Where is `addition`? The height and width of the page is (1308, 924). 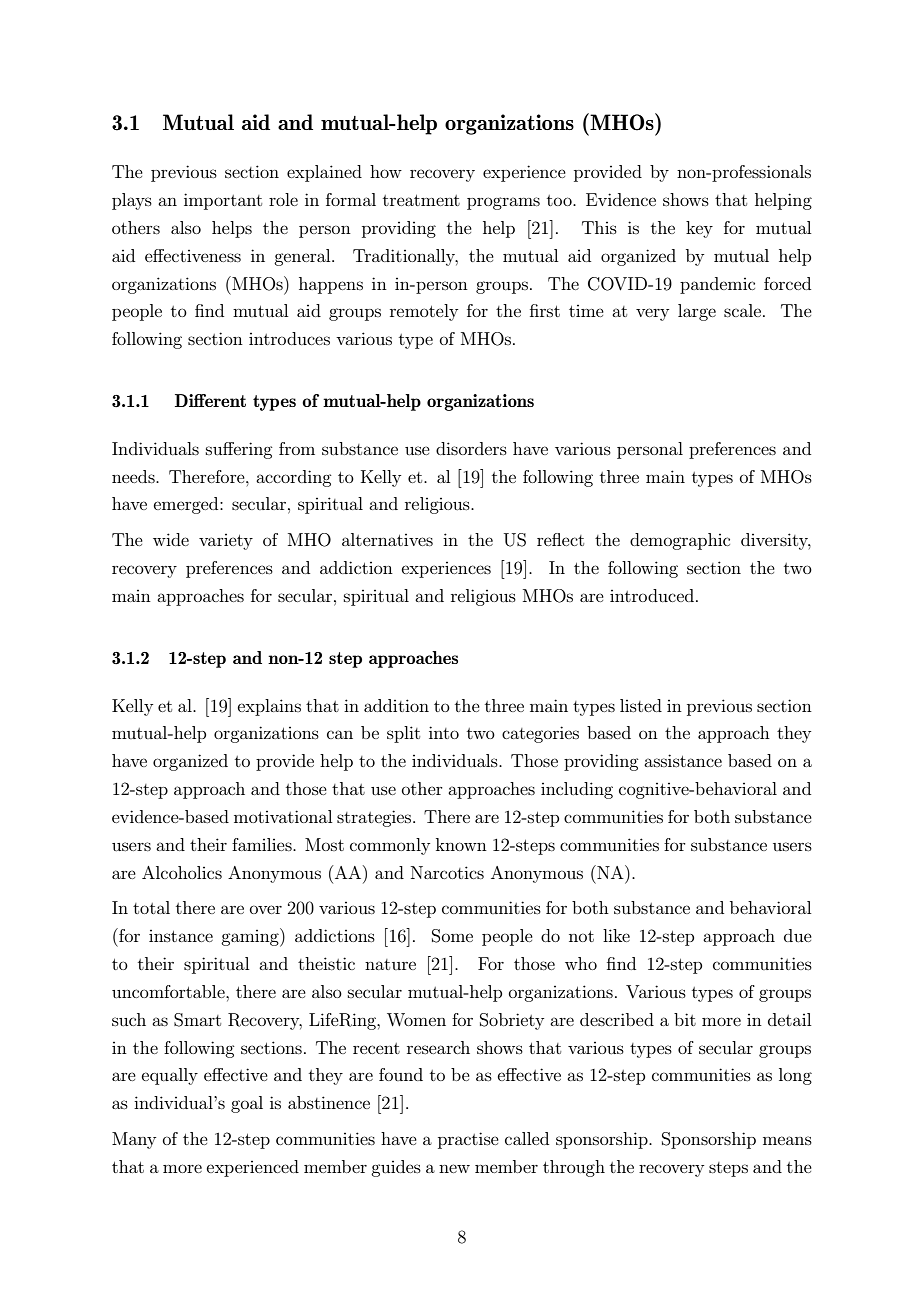
addition is located at coordinates (396, 705).
